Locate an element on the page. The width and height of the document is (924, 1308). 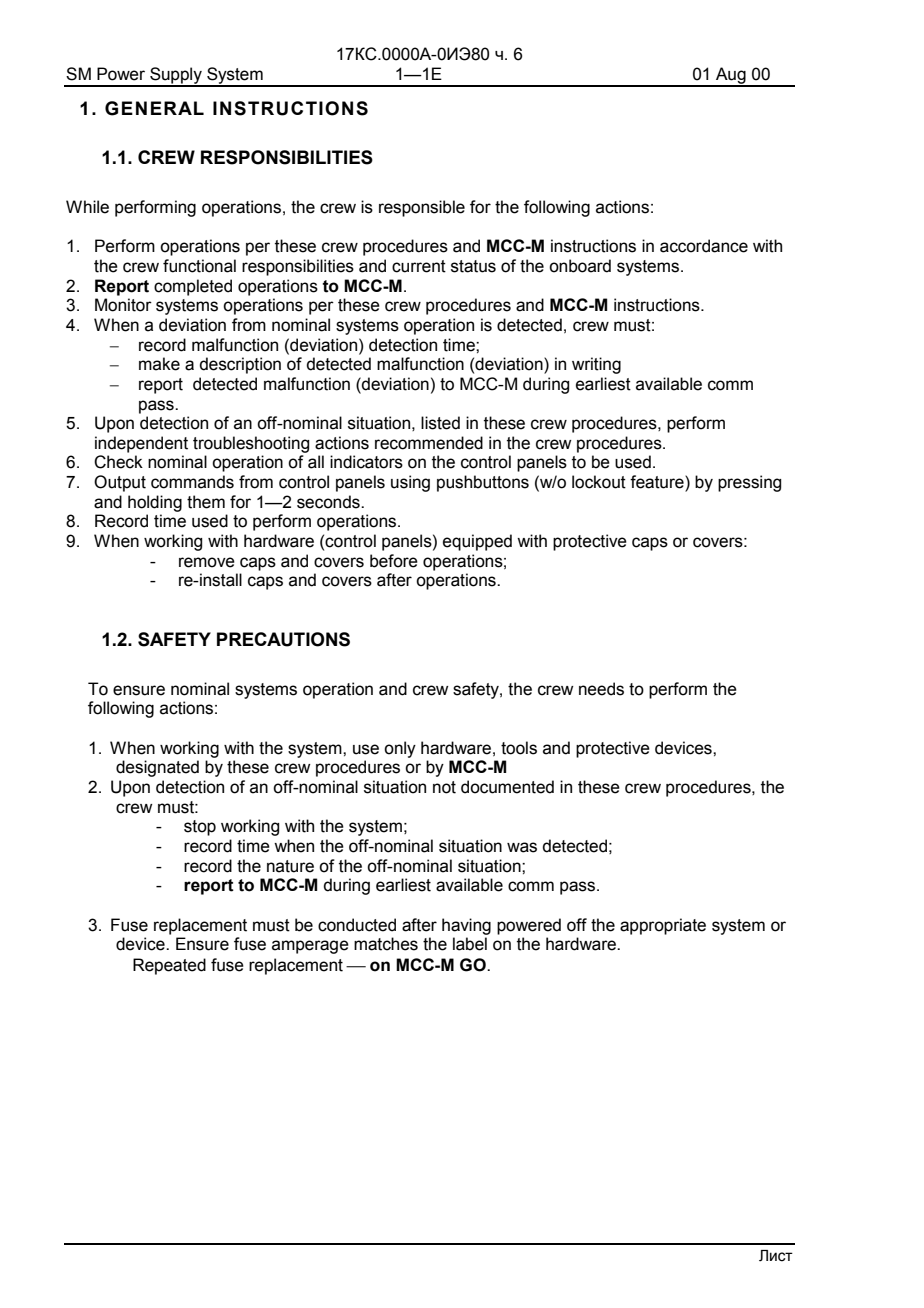
matches is located at coordinates (386, 944).
